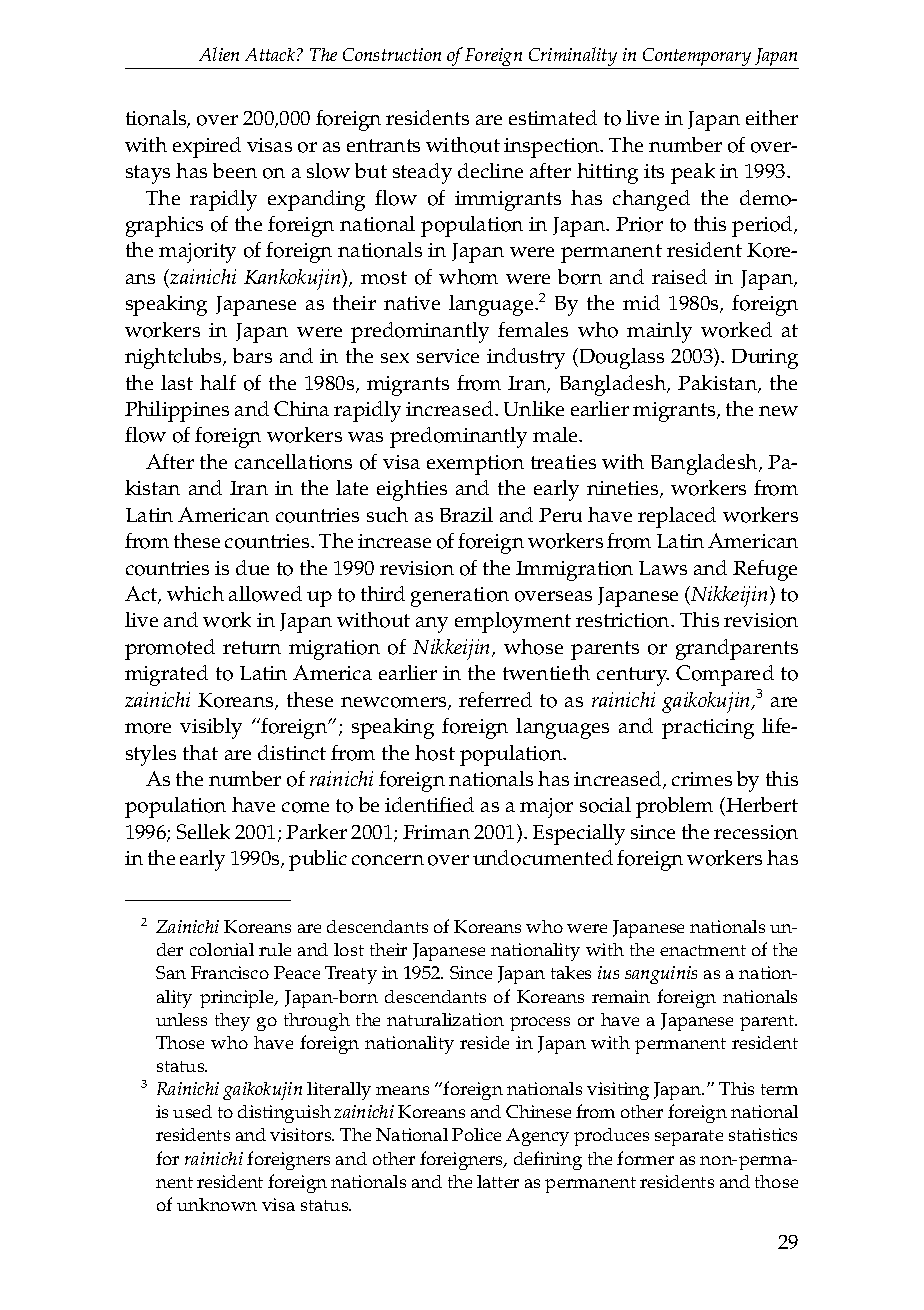 The image size is (924, 1310). What do you see at coordinates (217, 1204) in the screenshot?
I see `unknown` at bounding box center [217, 1204].
